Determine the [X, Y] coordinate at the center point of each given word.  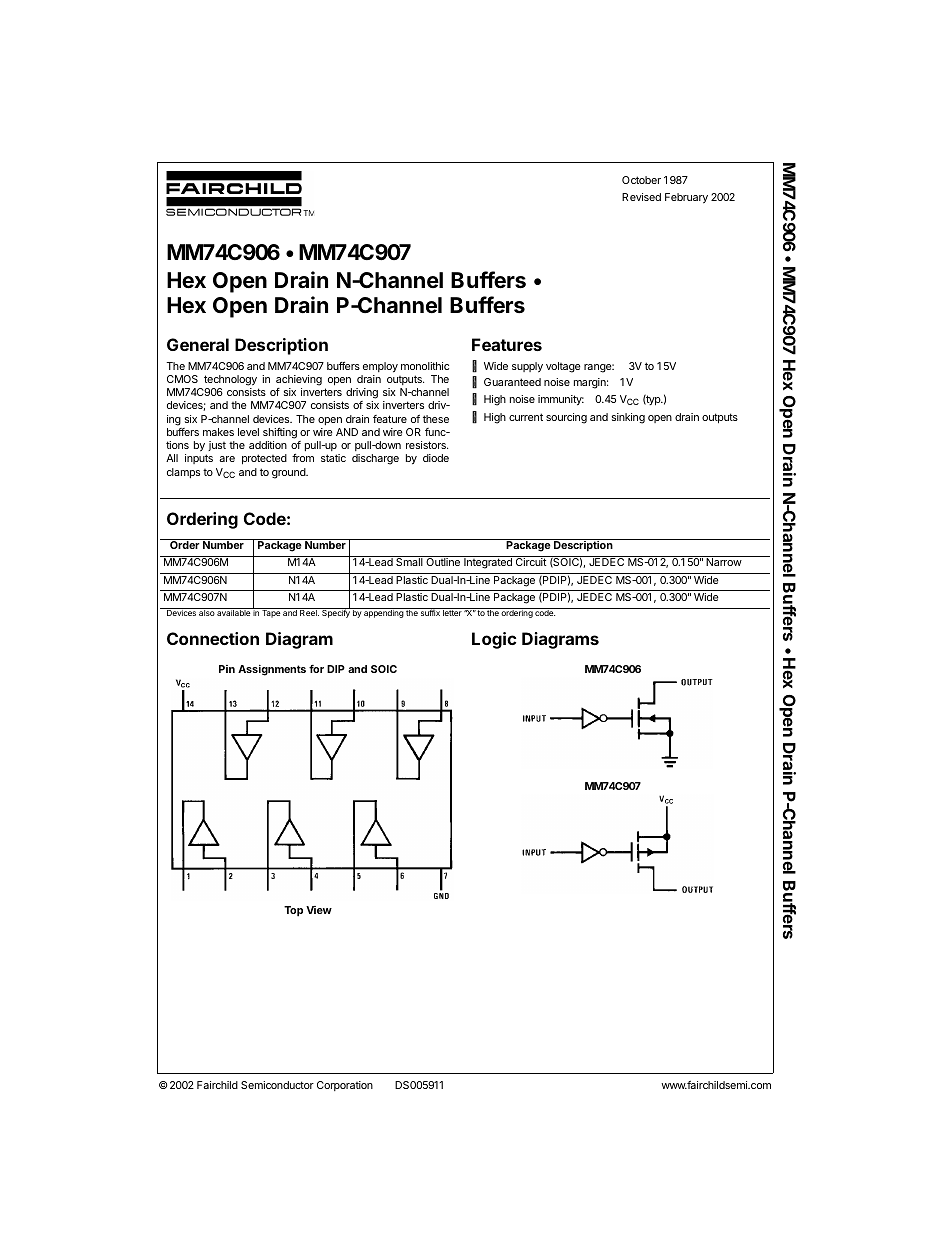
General [198, 344]
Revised [641, 197]
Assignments [272, 670]
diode [436, 458]
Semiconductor [277, 1085]
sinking [628, 418]
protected [264, 459]
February [686, 198]
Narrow [724, 562]
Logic [494, 640]
